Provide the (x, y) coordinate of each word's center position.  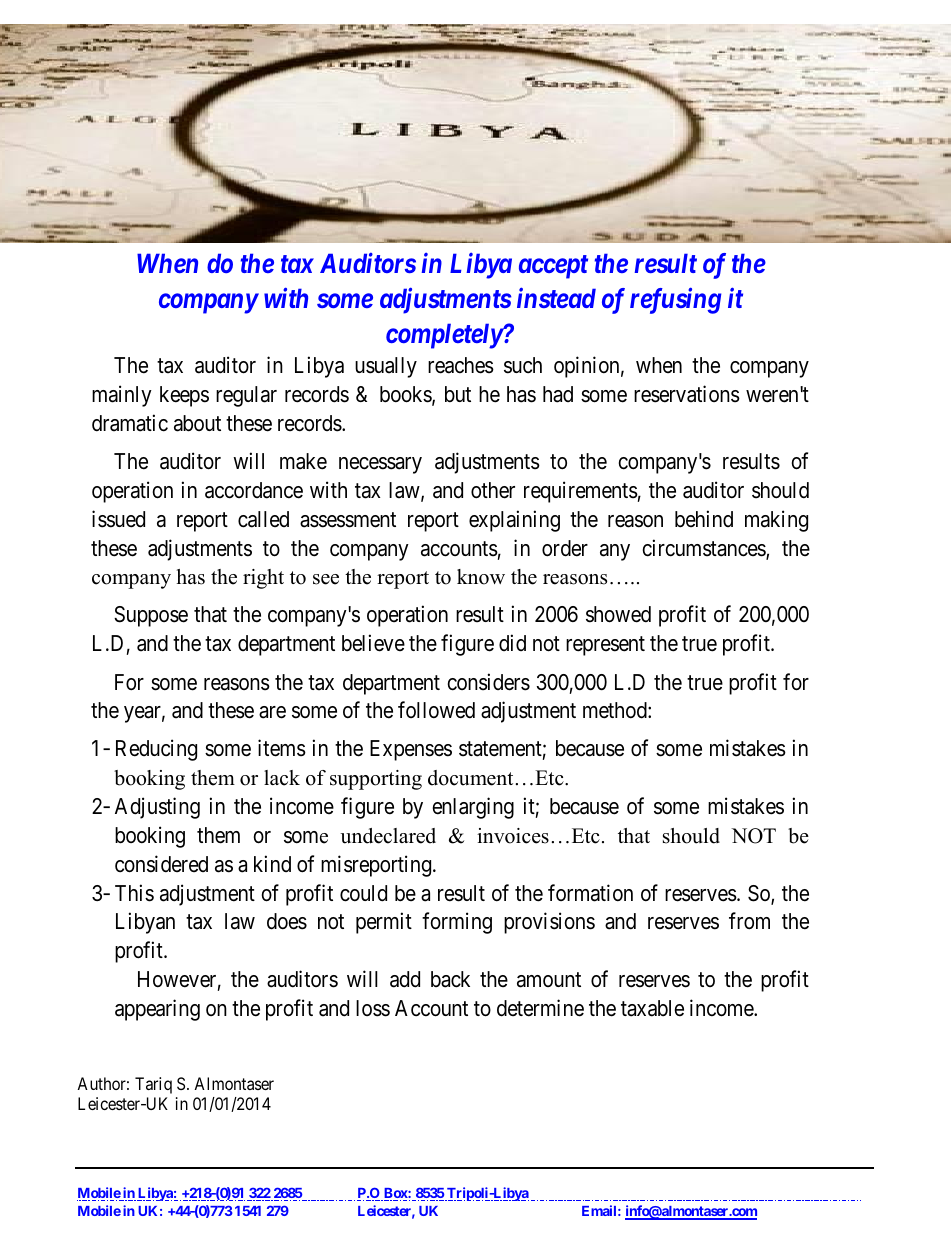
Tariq (153, 1085)
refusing (675, 300)
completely (444, 336)
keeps (184, 396)
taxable (652, 1008)
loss (373, 1008)
